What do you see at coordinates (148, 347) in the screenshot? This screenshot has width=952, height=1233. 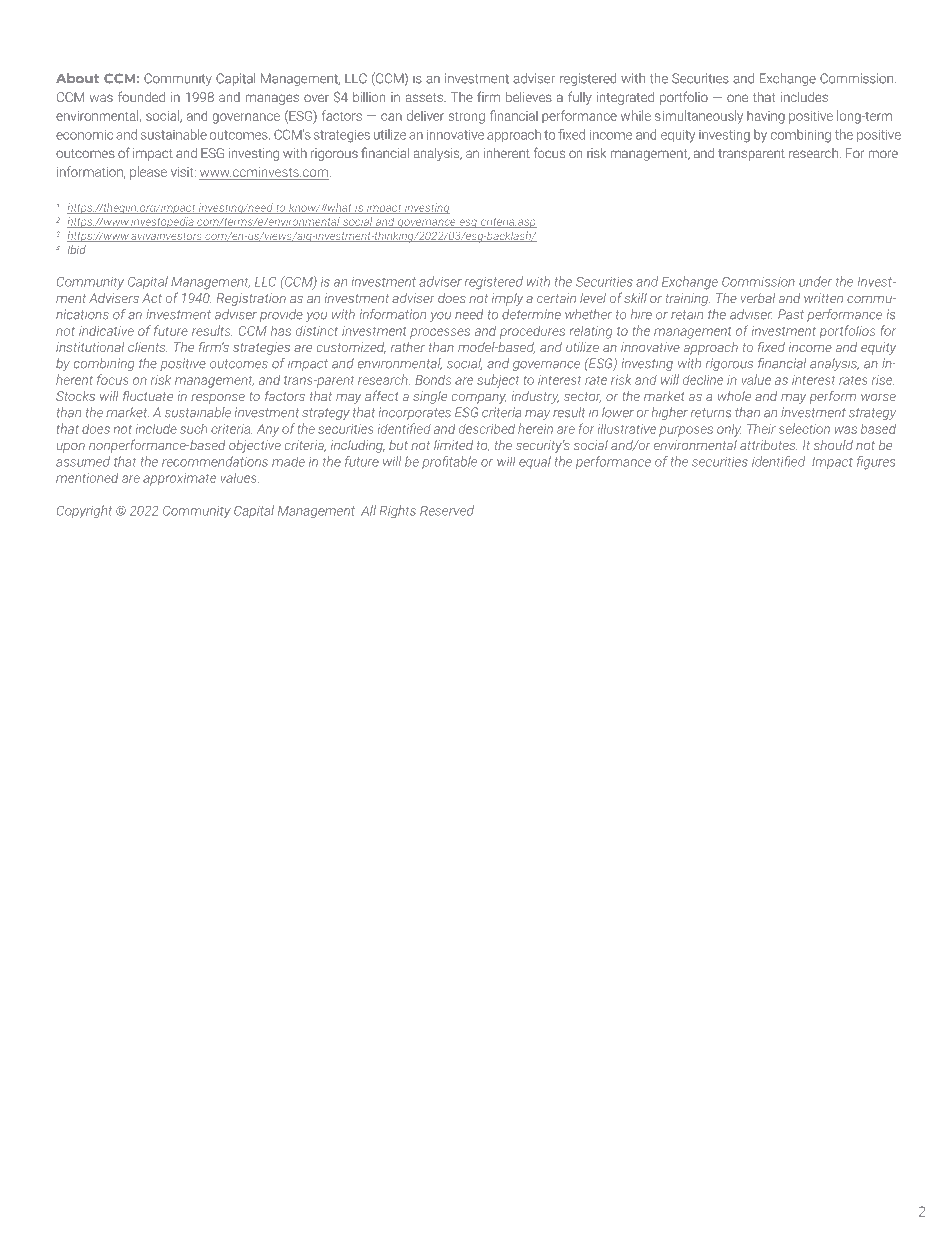 I see `clients` at bounding box center [148, 347].
